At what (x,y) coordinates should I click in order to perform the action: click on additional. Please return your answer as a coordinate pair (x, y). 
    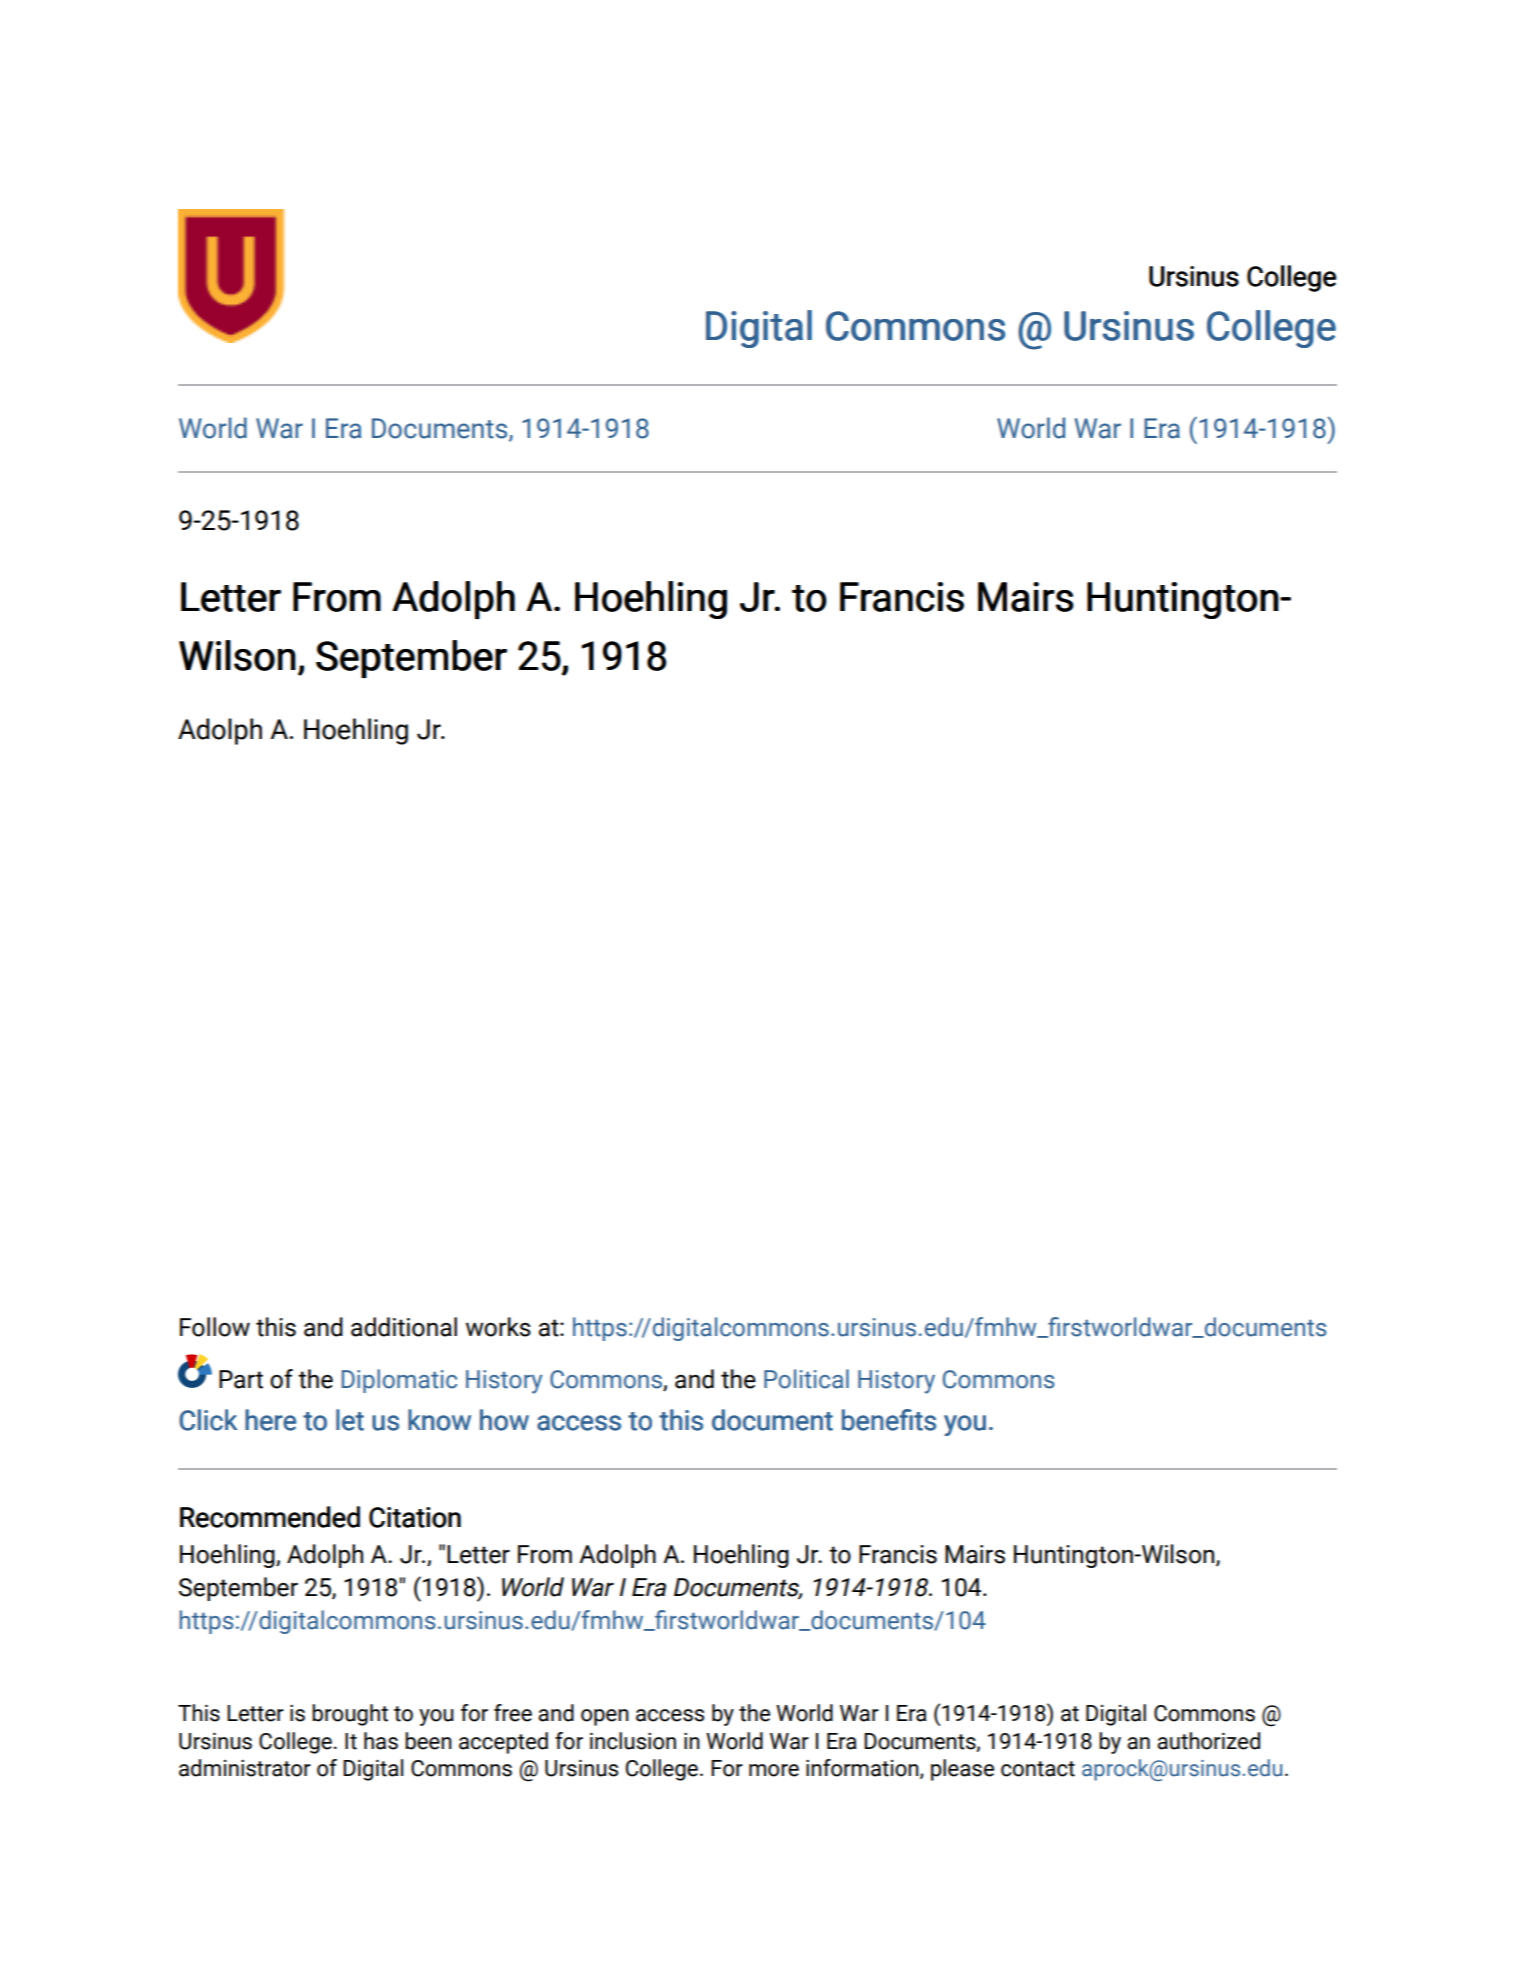
    Looking at the image, I should click on (404, 1327).
